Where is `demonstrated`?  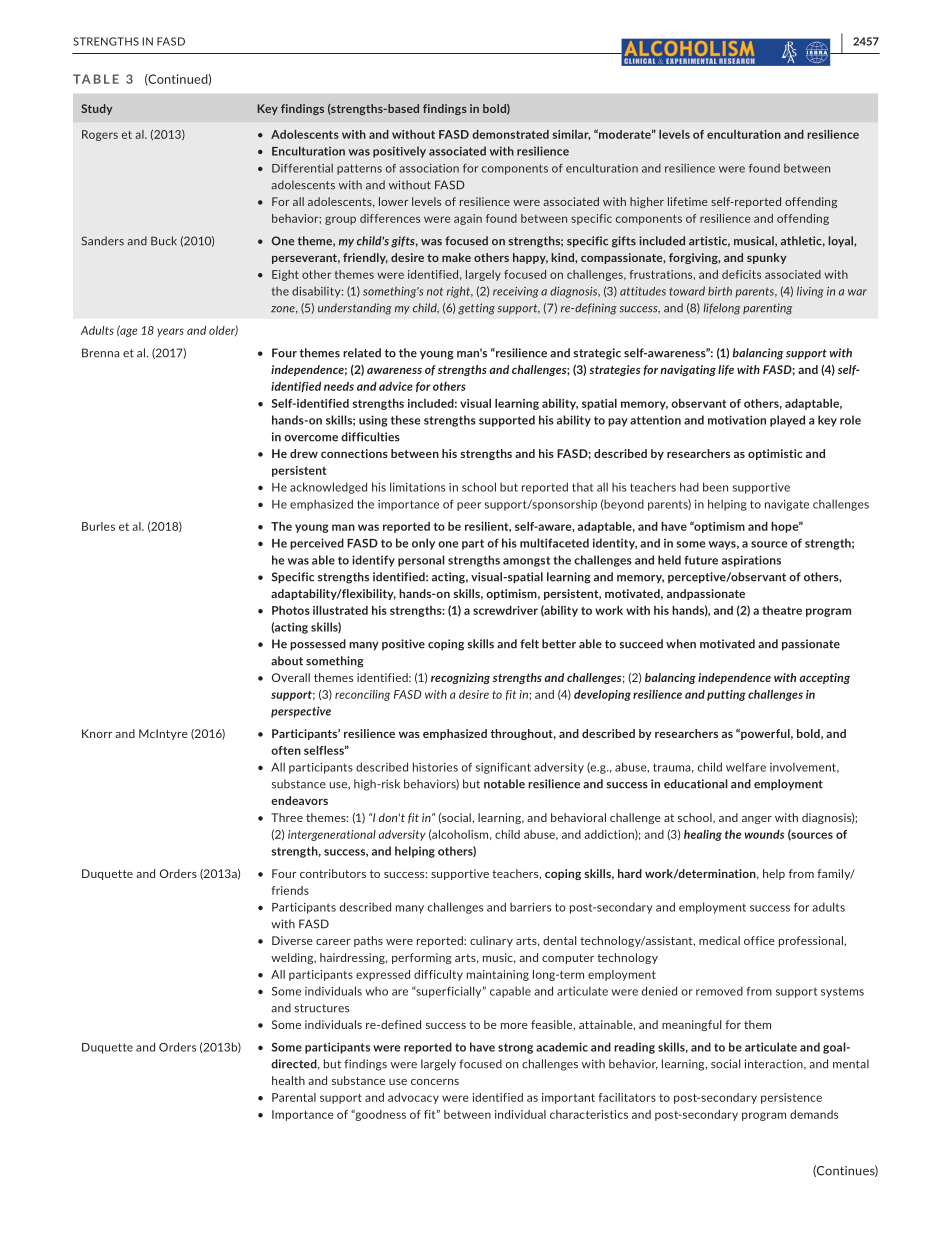 demonstrated is located at coordinates (510, 134).
